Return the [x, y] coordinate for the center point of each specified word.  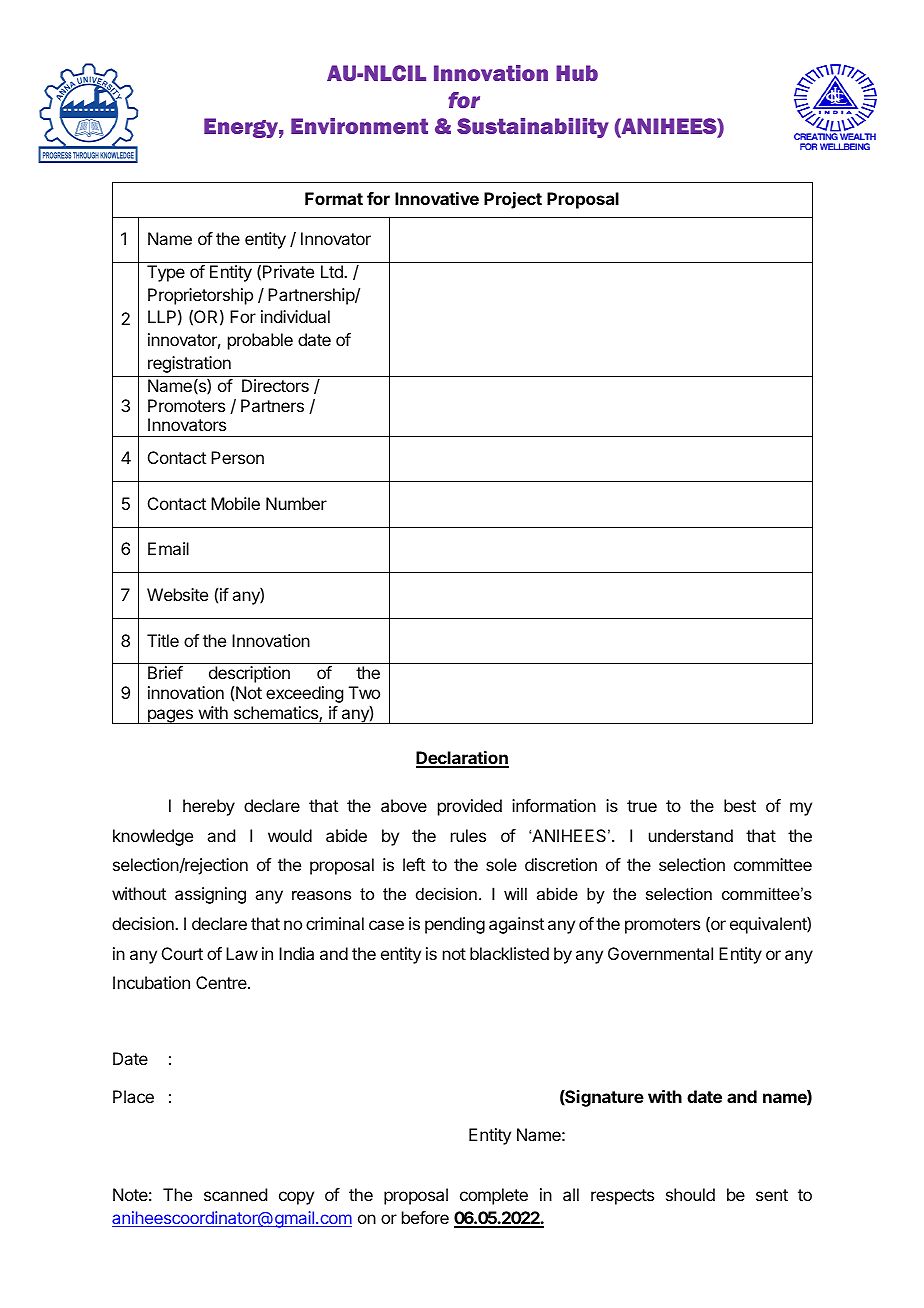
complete [494, 1196]
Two [364, 692]
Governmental [660, 953]
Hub [577, 73]
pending [455, 925]
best [740, 805]
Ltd [333, 271]
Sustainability [533, 128]
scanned [235, 1194]
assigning [210, 895]
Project [513, 200]
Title [163, 640]
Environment [359, 126]
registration [189, 364]
